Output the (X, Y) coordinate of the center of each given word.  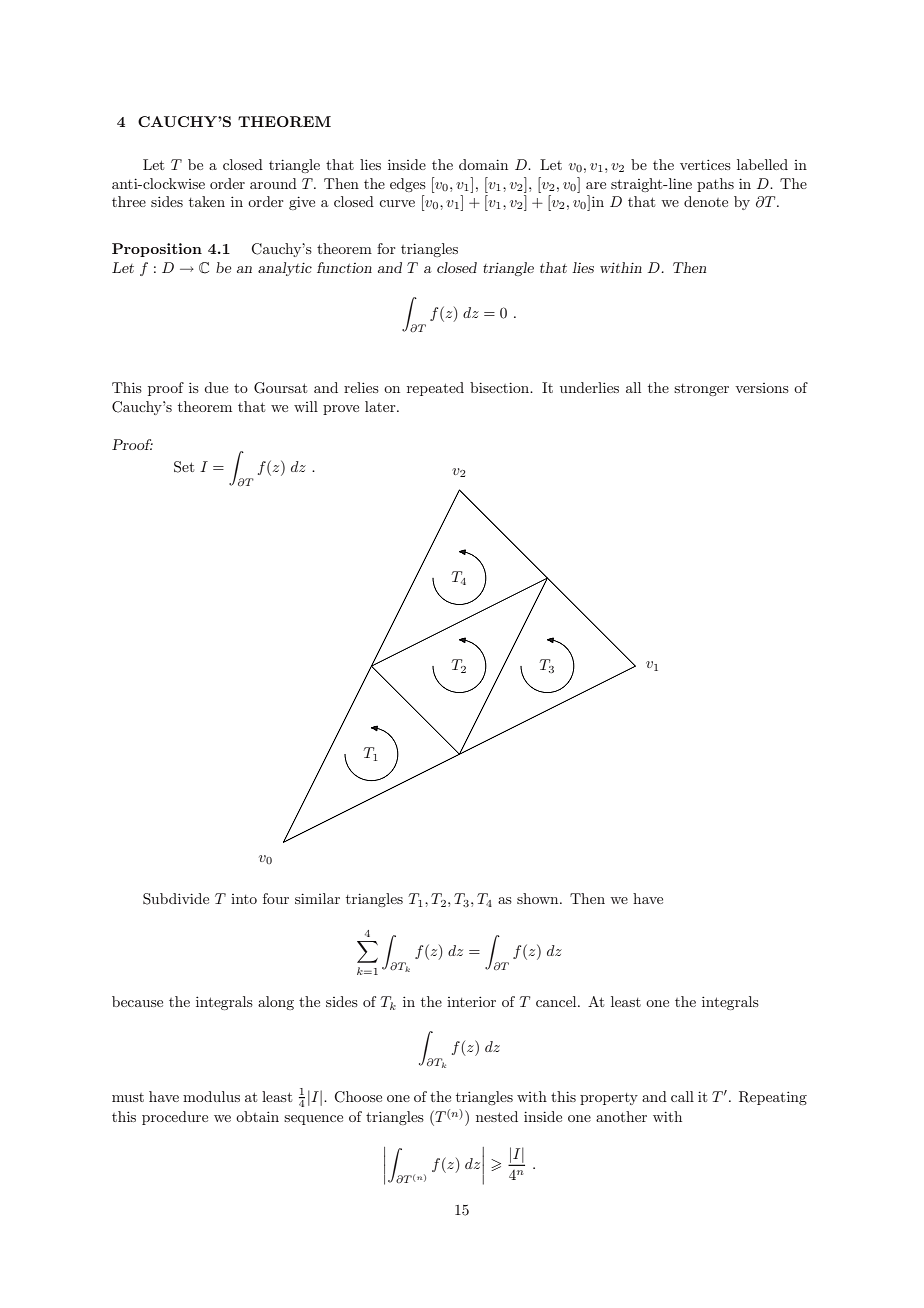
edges (408, 185)
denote (706, 201)
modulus (211, 1096)
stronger (701, 390)
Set (184, 467)
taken (207, 201)
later (381, 406)
